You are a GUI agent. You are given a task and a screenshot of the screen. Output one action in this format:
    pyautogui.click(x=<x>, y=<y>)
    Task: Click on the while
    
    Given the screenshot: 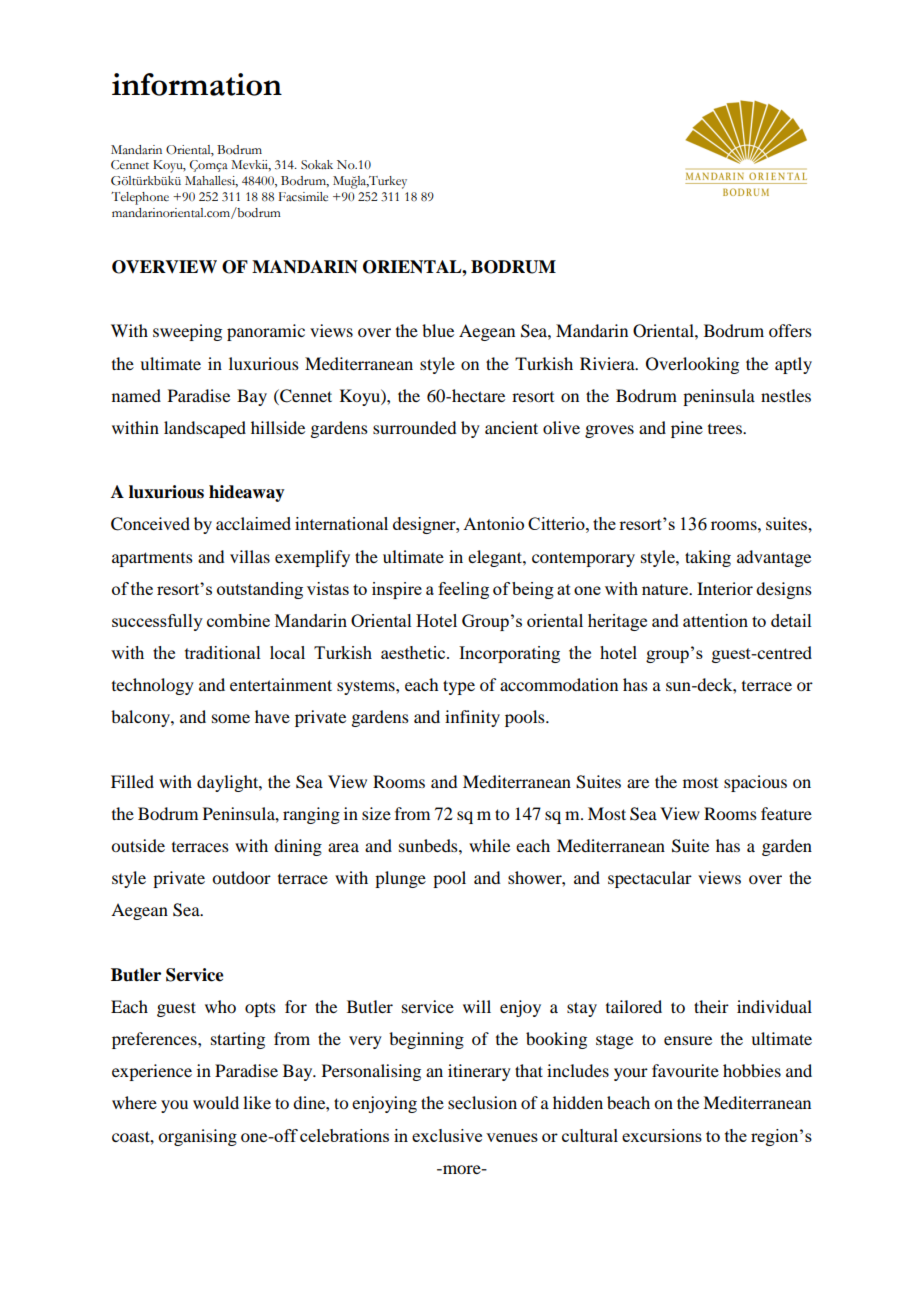 What is the action you would take?
    pyautogui.click(x=489, y=845)
